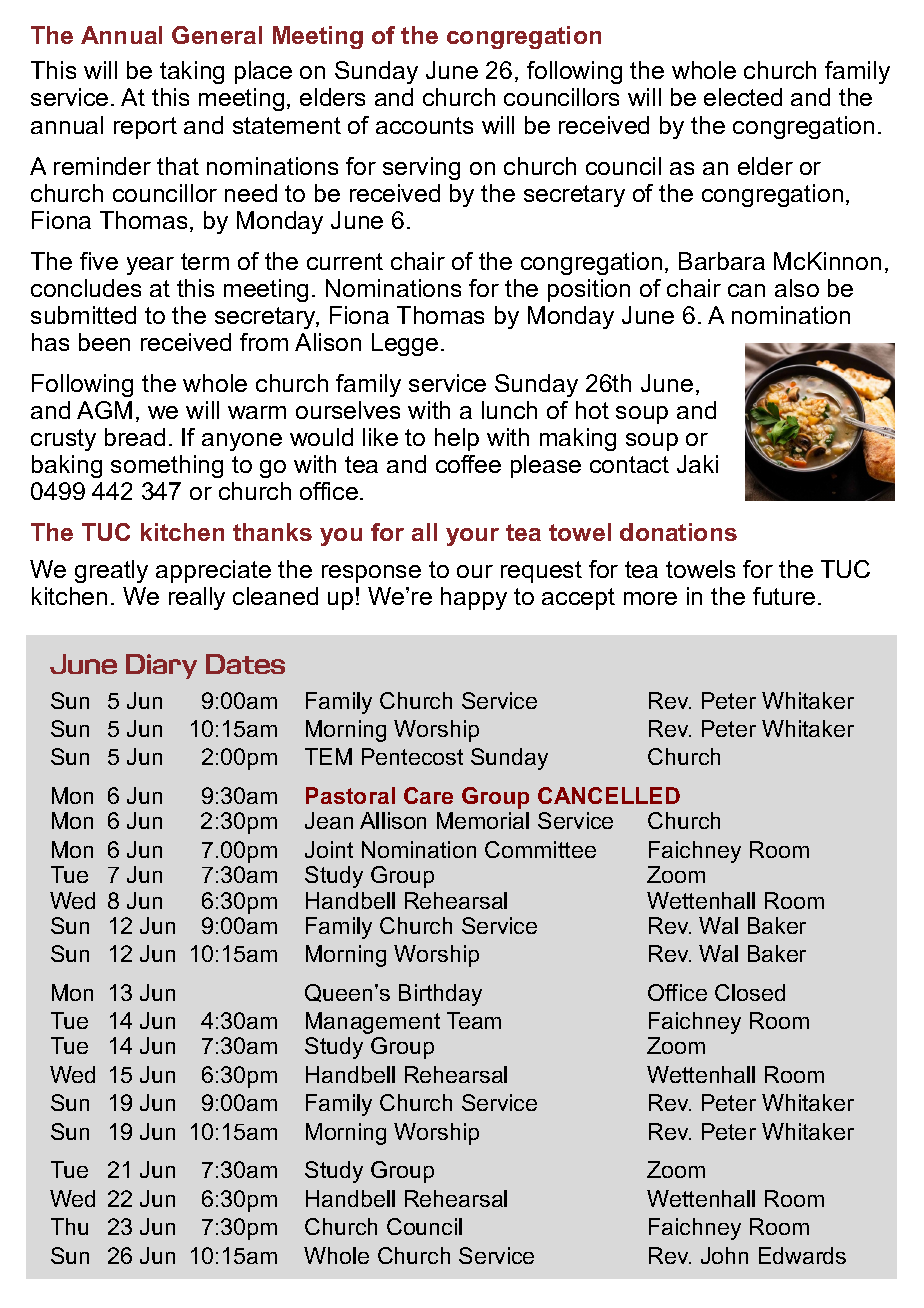 Image resolution: width=924 pixels, height=1308 pixels. I want to click on Diary, so click(161, 666).
